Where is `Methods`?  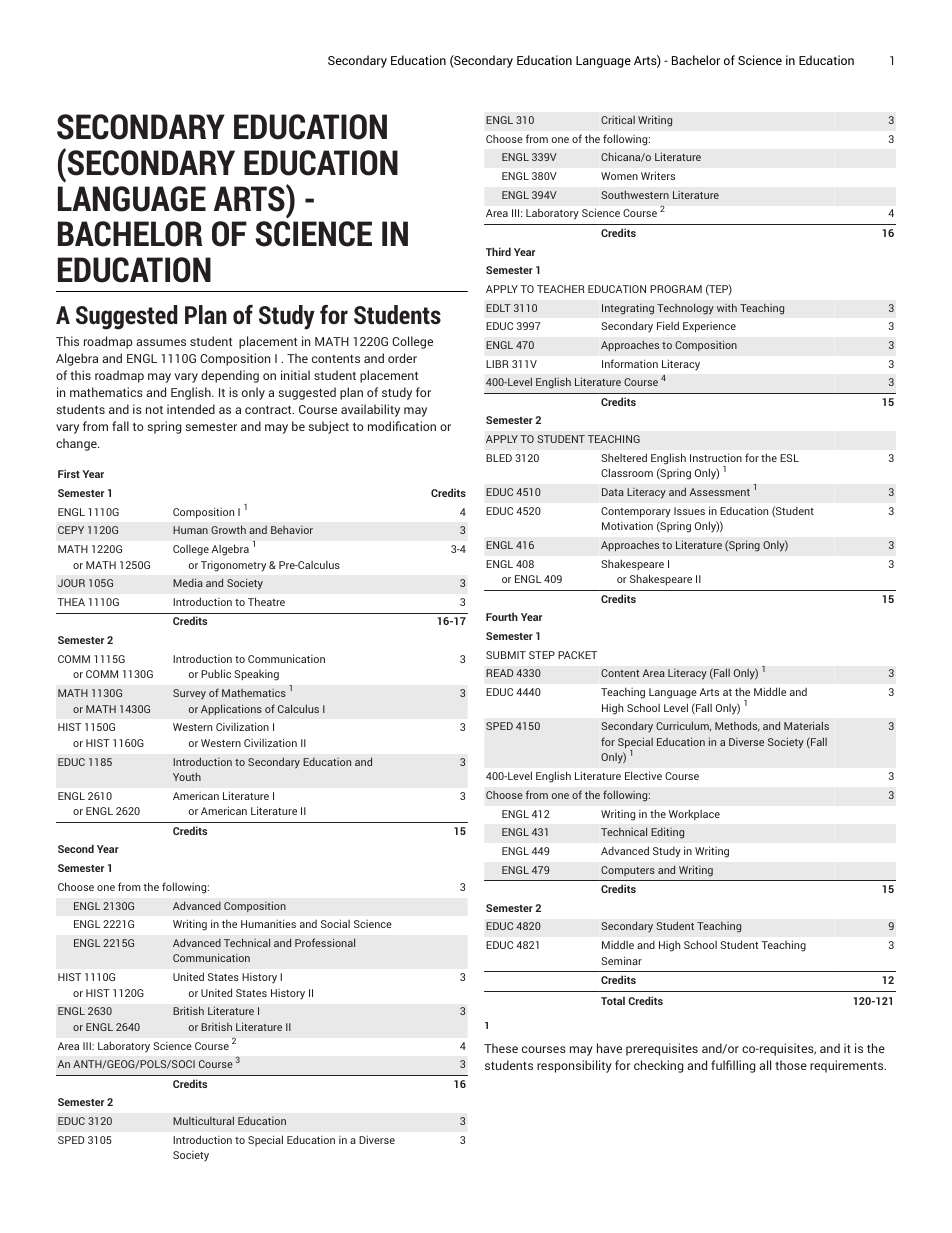
Methods is located at coordinates (737, 726).
